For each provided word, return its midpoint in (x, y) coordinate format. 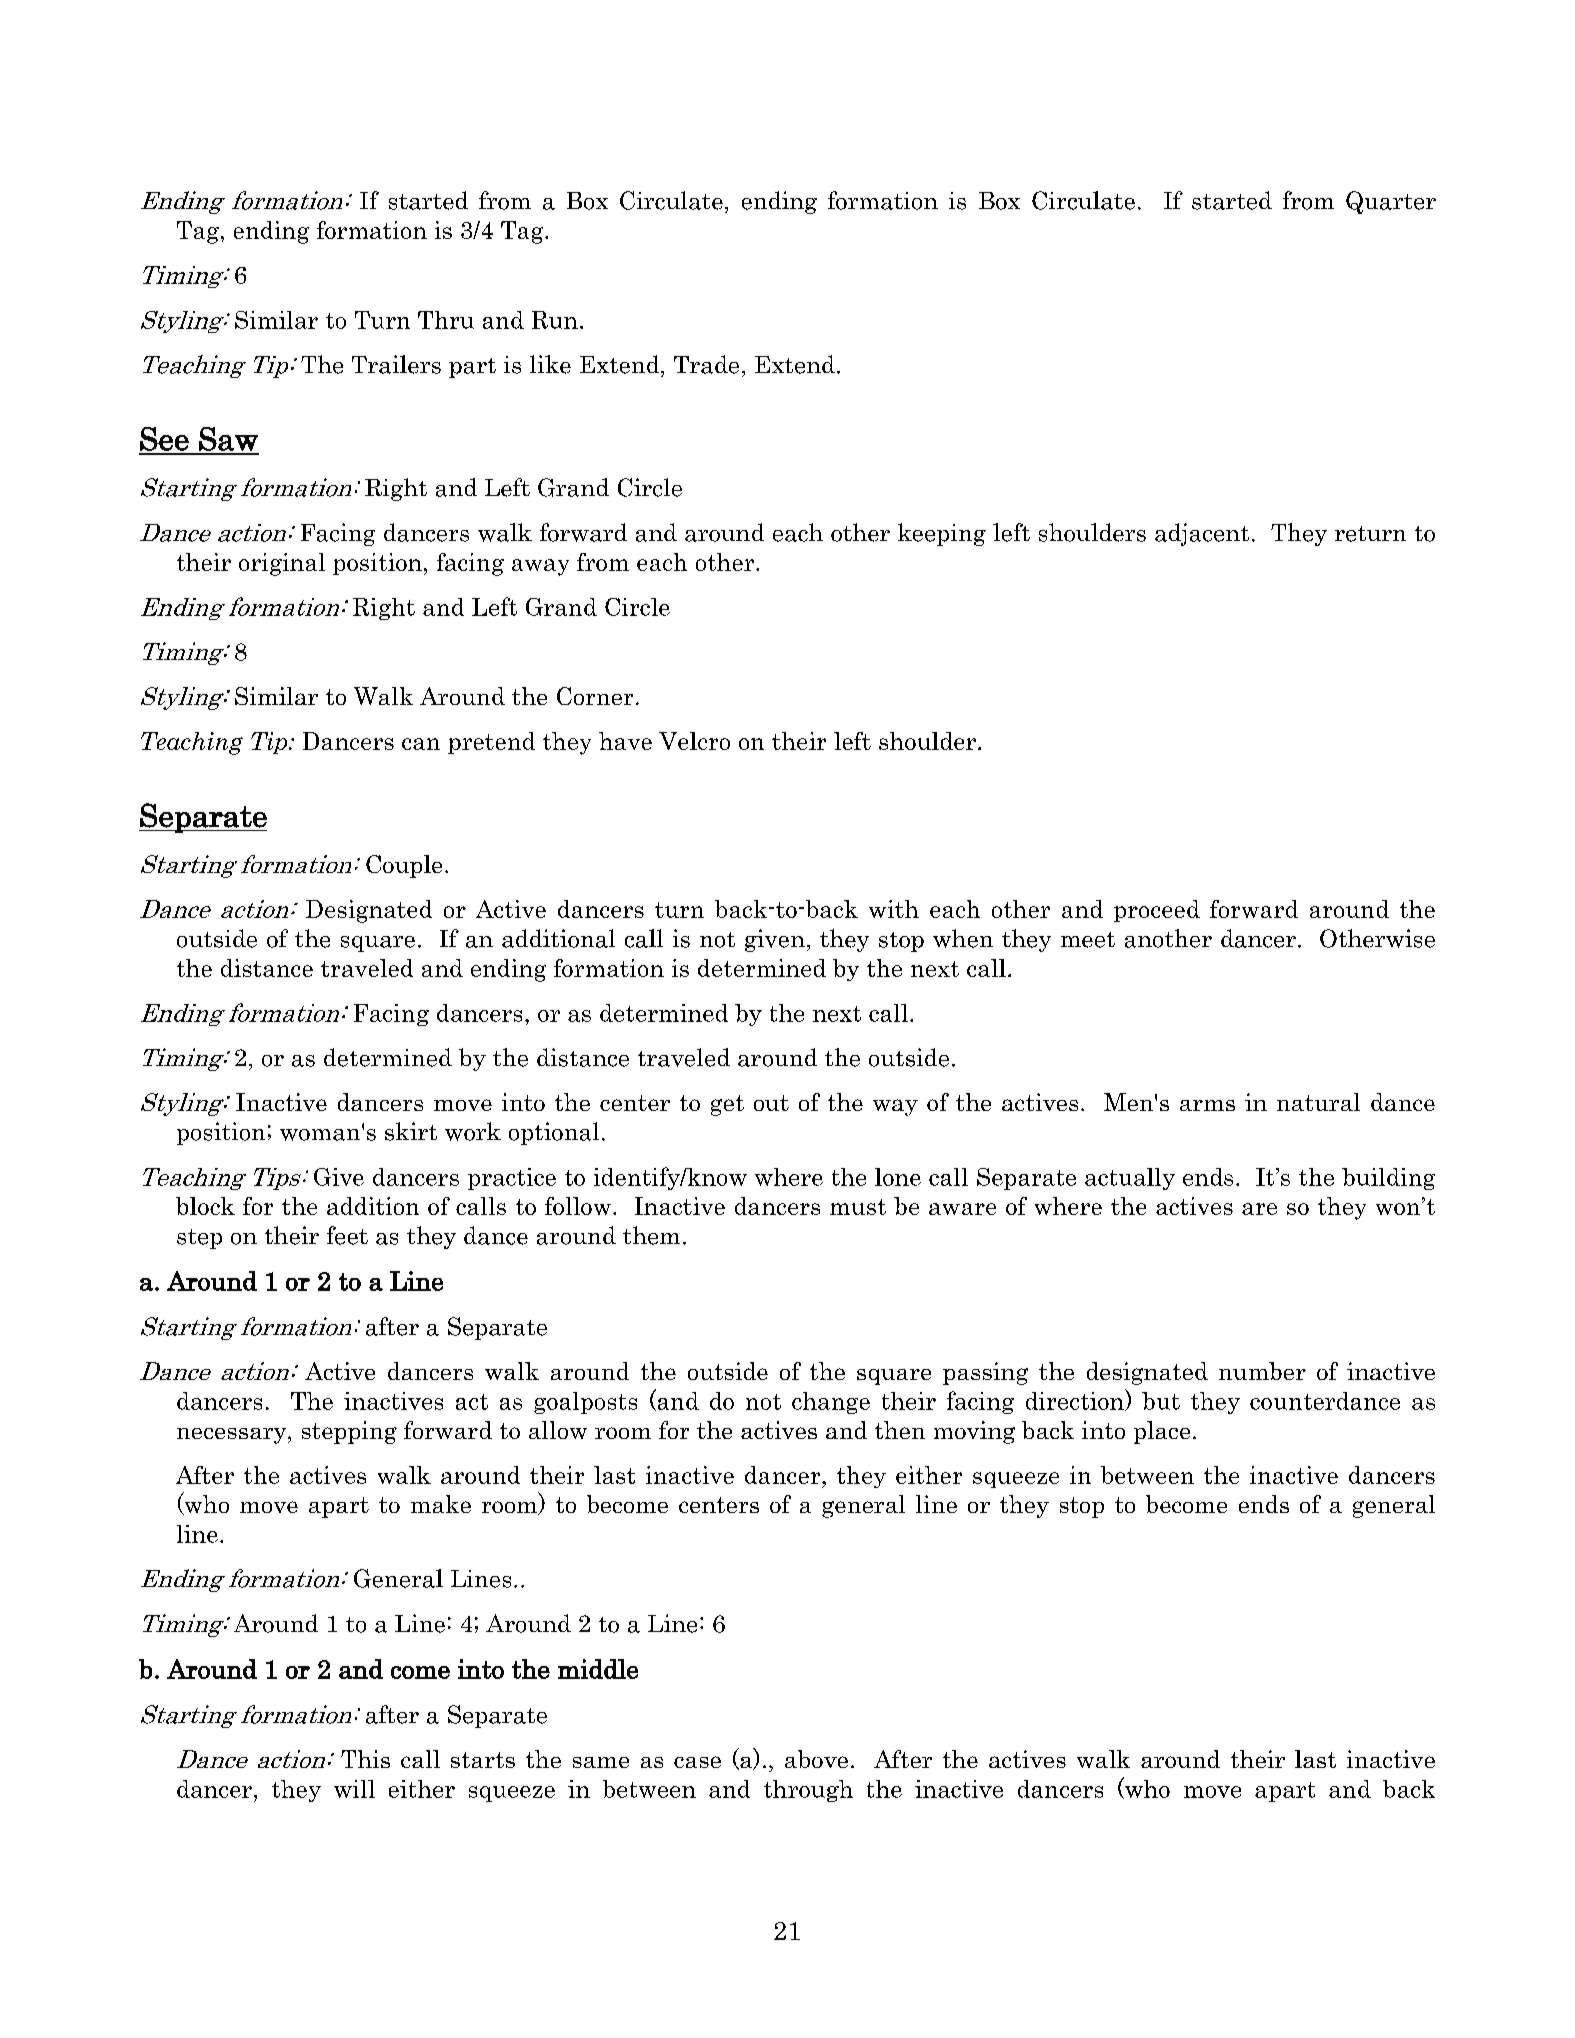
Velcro (694, 741)
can (421, 744)
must (858, 1207)
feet (347, 1235)
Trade (706, 364)
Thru (446, 320)
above (816, 1759)
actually (1130, 1179)
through (808, 1791)
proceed (1157, 911)
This (365, 1759)
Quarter (1391, 202)
